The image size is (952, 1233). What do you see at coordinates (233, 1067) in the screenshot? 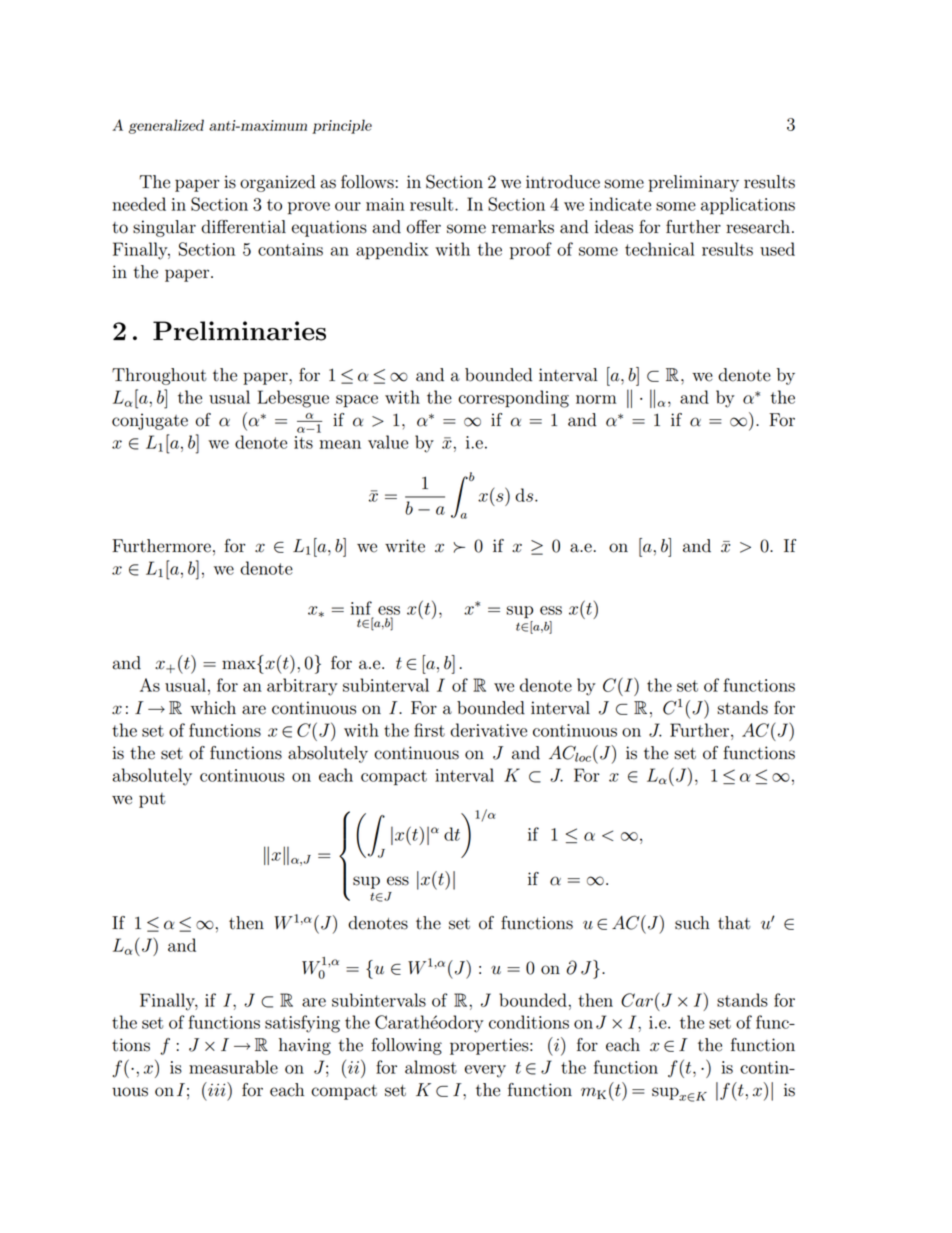
I see `measurable` at bounding box center [233, 1067].
